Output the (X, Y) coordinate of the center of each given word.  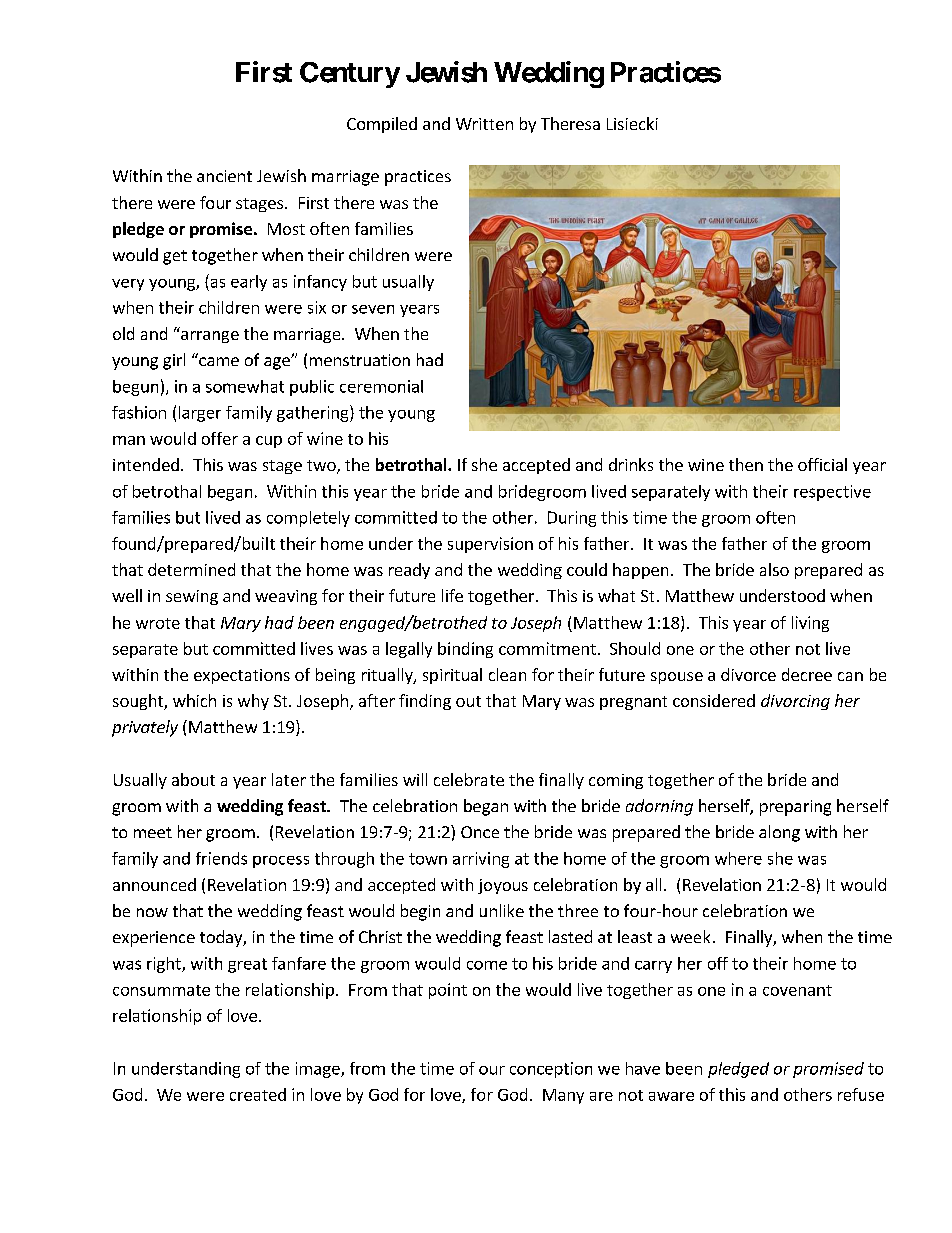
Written (484, 124)
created (258, 1094)
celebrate (469, 779)
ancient (224, 176)
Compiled (382, 125)
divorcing (795, 702)
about (193, 779)
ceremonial (381, 386)
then (746, 464)
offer (220, 438)
